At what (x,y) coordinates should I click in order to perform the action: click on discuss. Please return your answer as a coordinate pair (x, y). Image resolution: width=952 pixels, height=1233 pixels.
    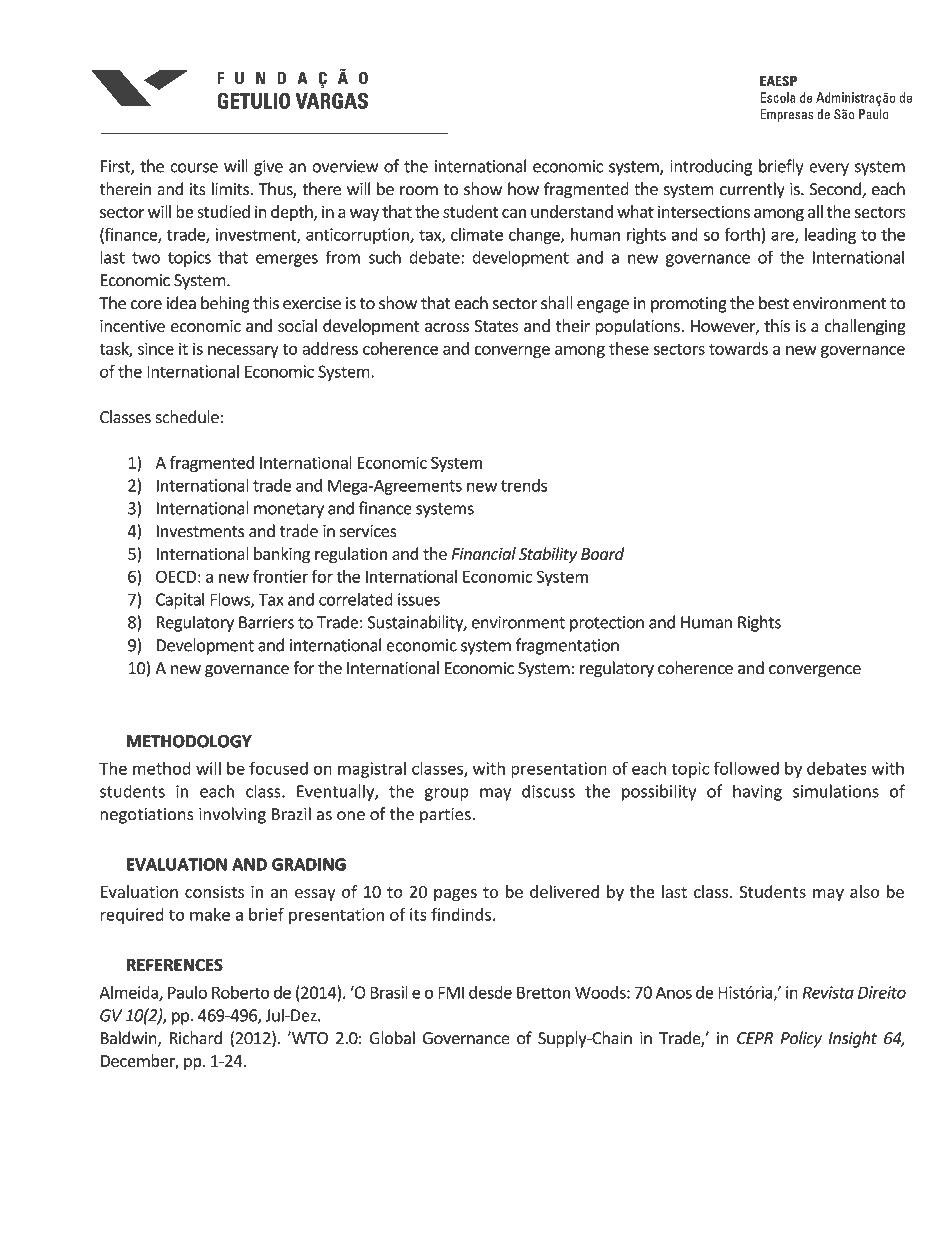
    Looking at the image, I should click on (548, 791).
